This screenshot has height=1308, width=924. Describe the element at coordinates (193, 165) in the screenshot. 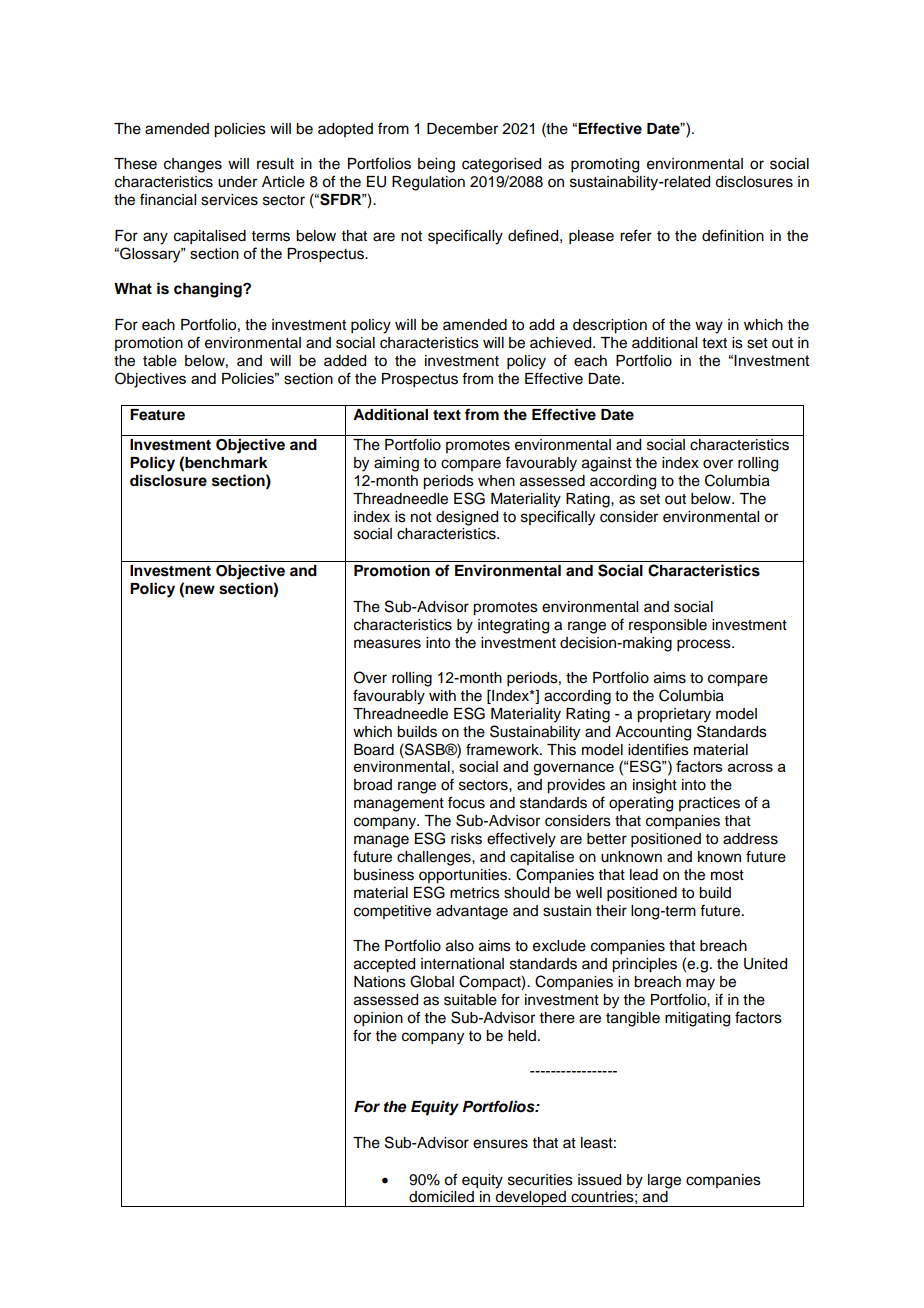

I see `changes` at that location.
